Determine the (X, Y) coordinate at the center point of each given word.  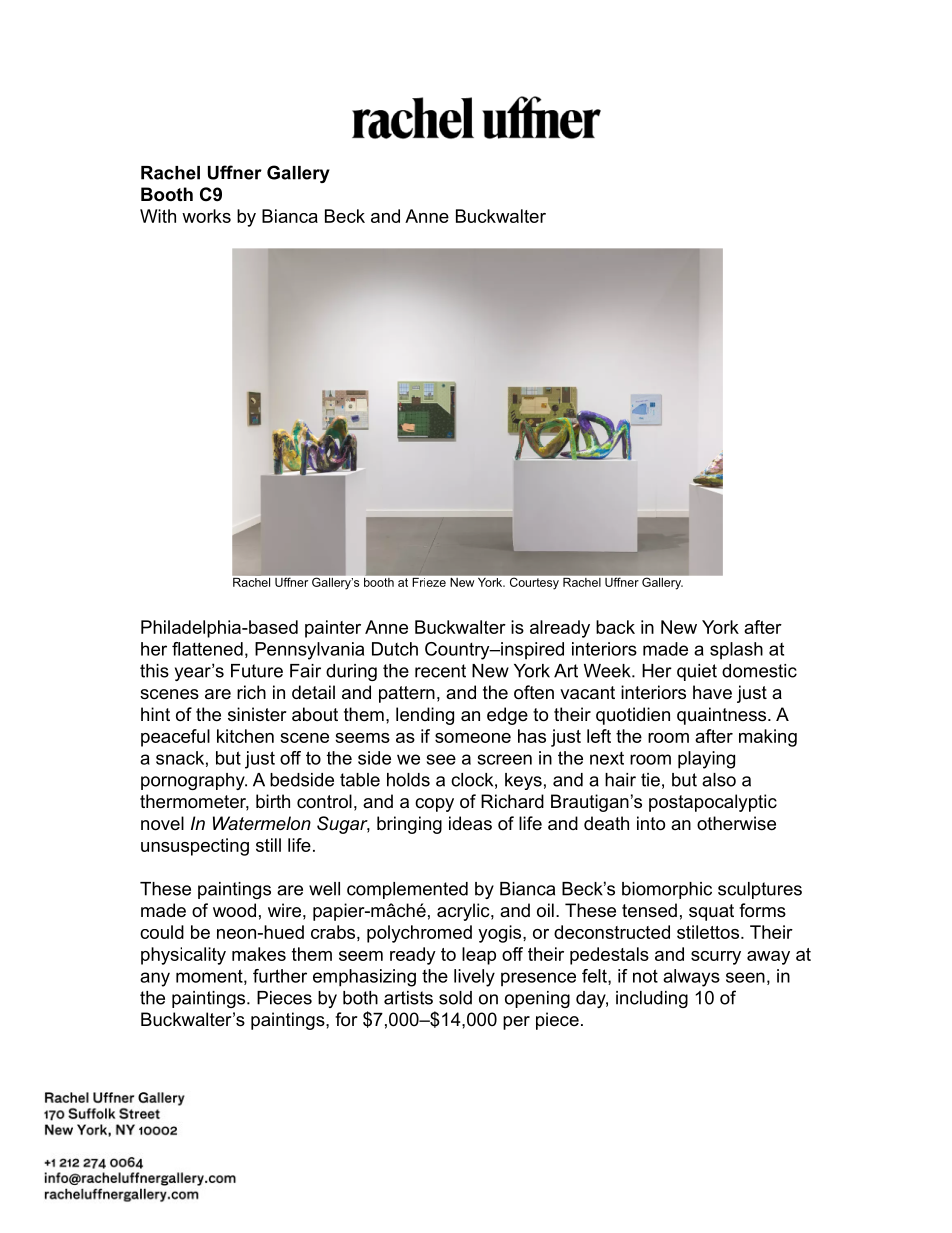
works (206, 216)
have (712, 692)
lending (425, 716)
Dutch (395, 649)
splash (736, 651)
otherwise (736, 823)
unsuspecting (195, 847)
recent (440, 671)
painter (333, 629)
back (615, 627)
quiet (697, 672)
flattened (207, 649)
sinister (257, 714)
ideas (470, 823)
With (158, 216)
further (280, 976)
